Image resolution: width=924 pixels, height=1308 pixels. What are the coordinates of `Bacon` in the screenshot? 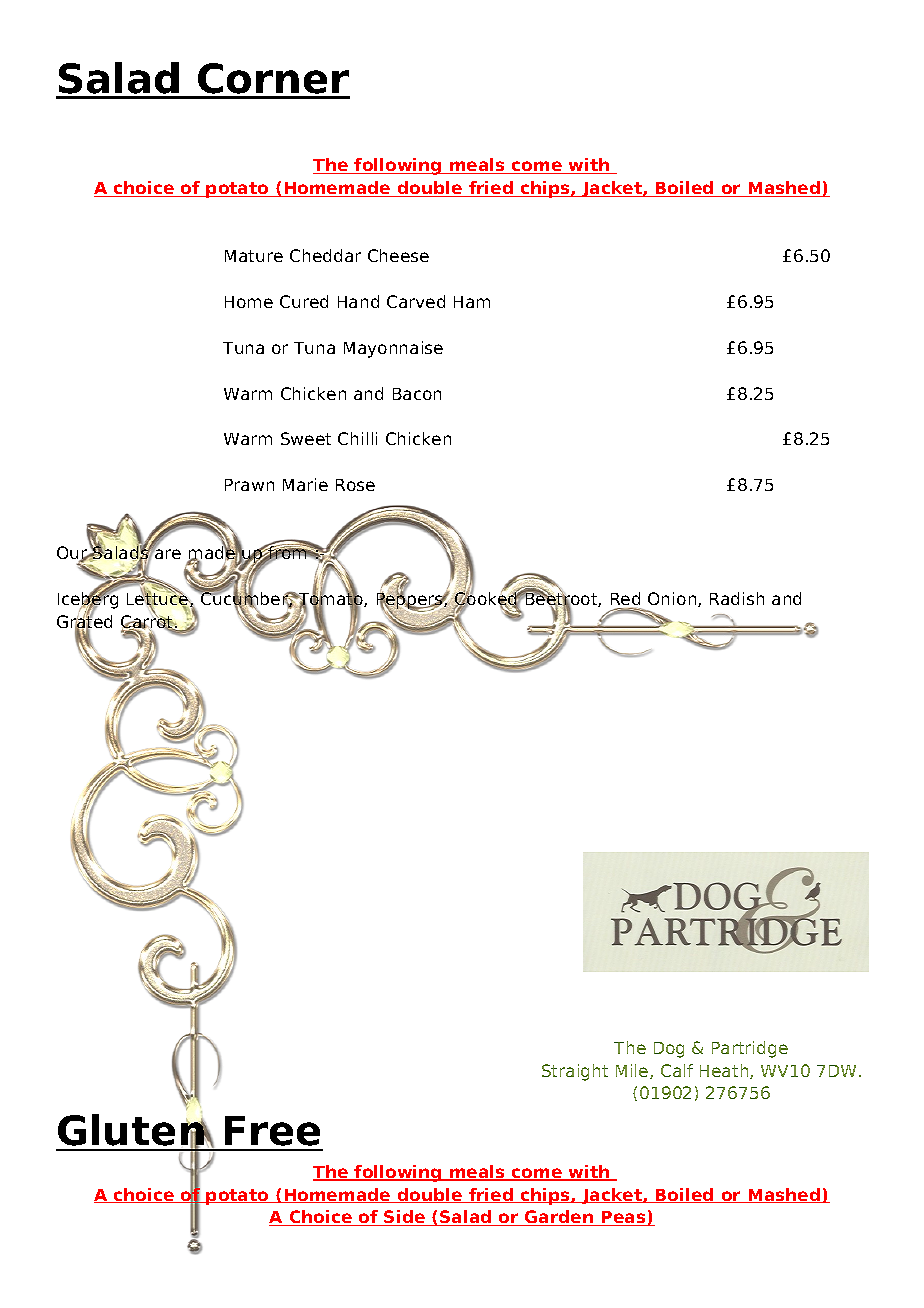 It's located at (417, 394).
